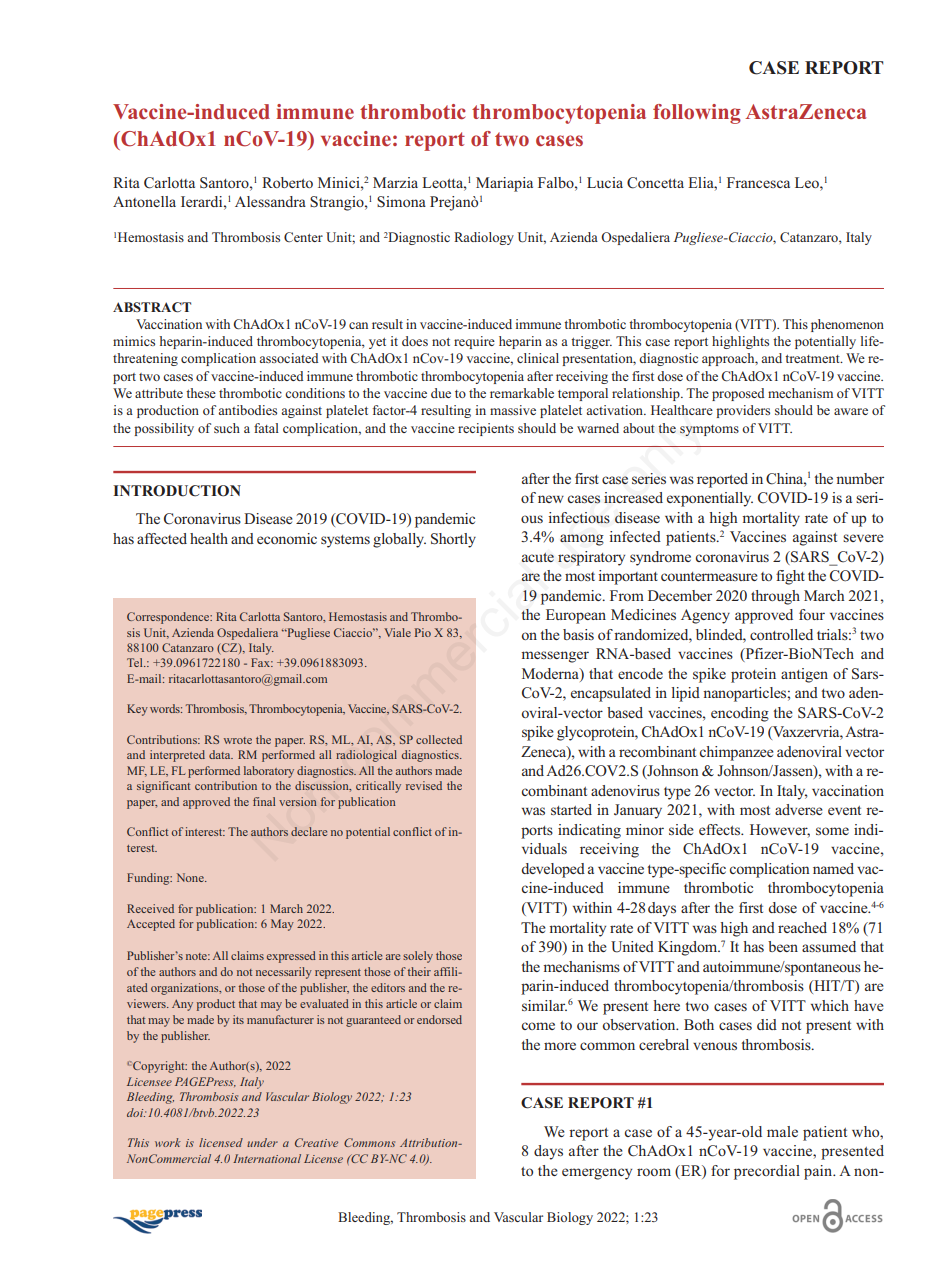  Describe the element at coordinates (287, 182) in the screenshot. I see `Roberto` at that location.
